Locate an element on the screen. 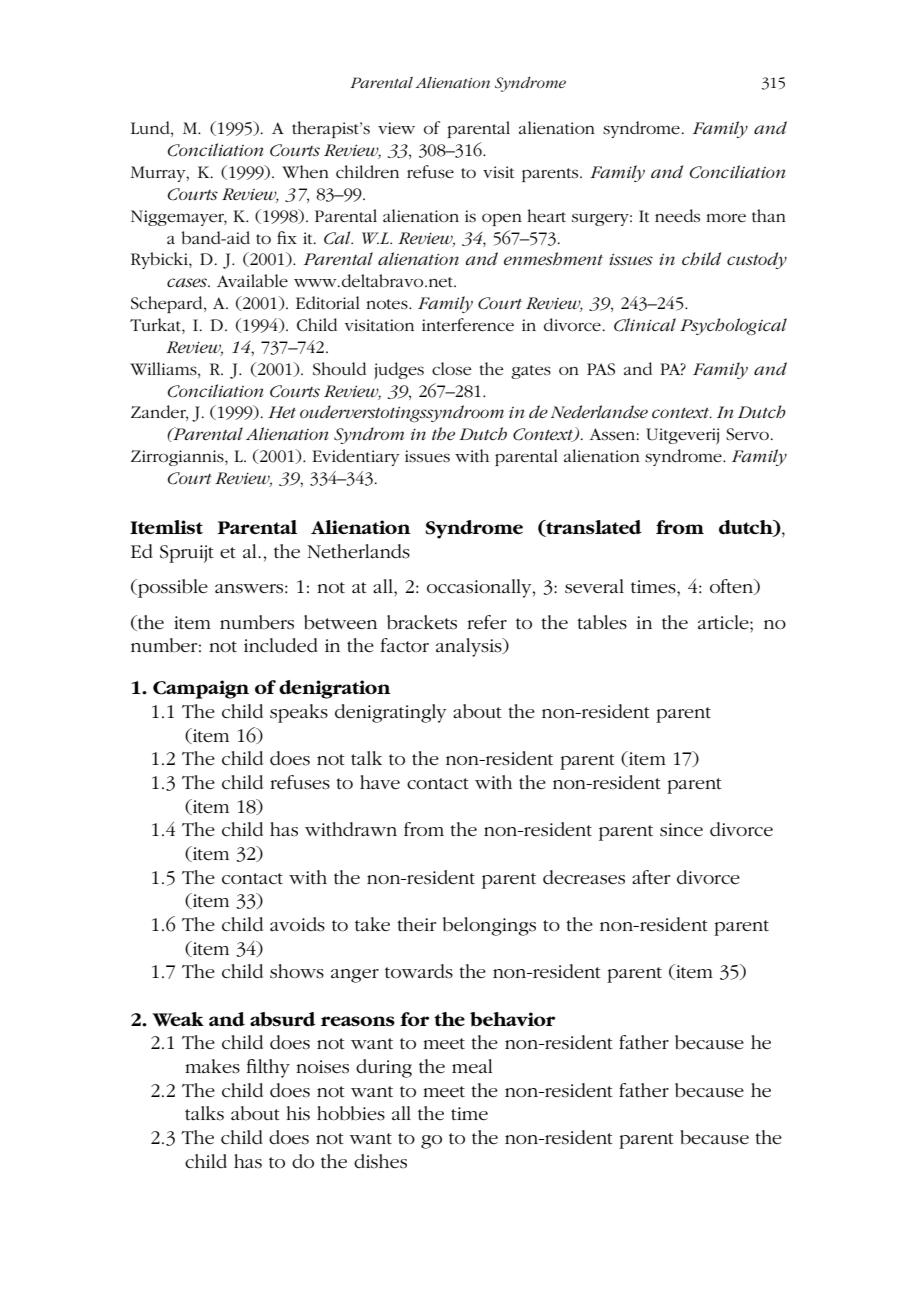 Image resolution: width=921 pixels, height=1316 pixels. Het is located at coordinates (282, 412).
